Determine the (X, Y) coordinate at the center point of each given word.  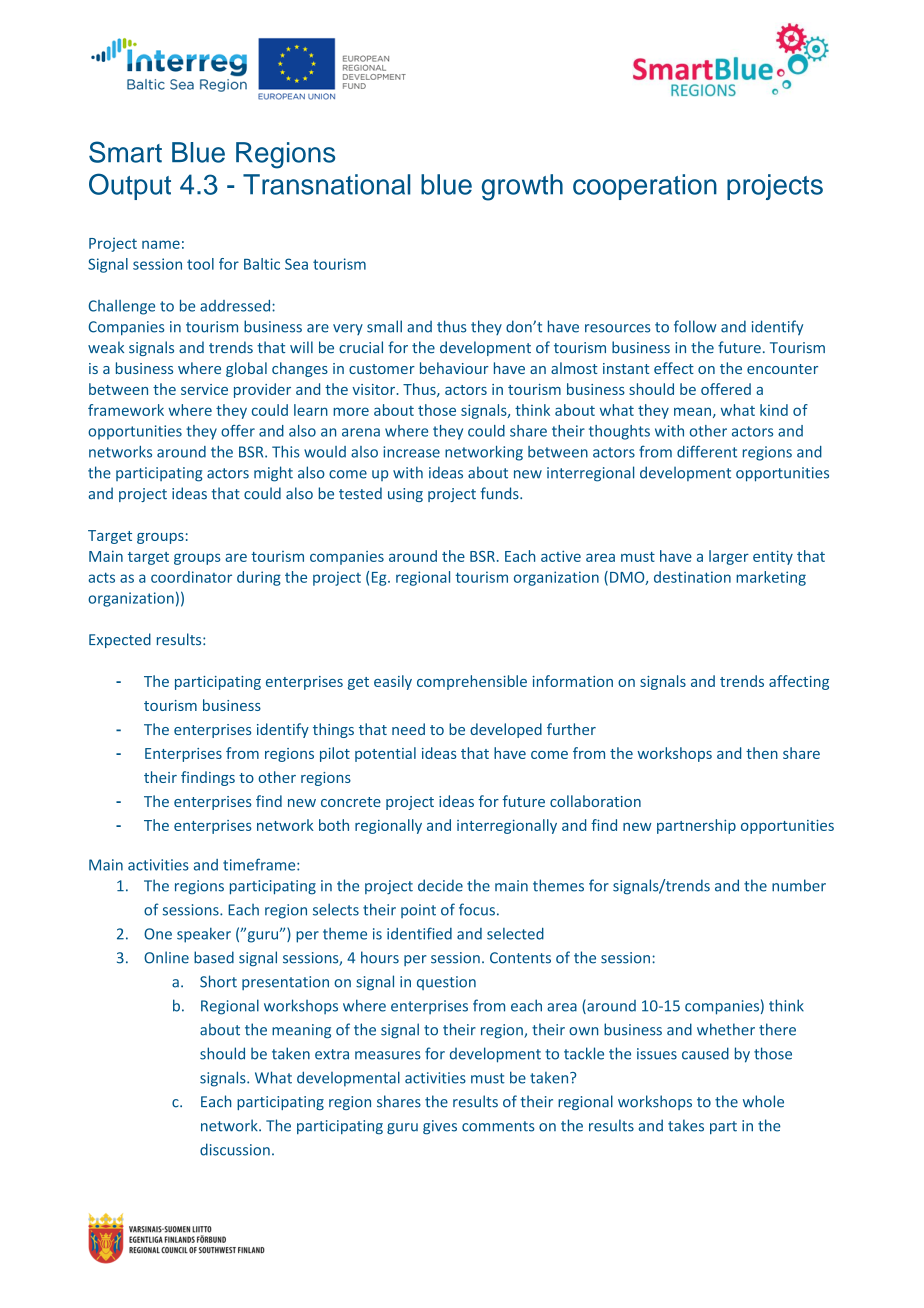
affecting (799, 682)
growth (522, 187)
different (707, 451)
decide (440, 885)
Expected (120, 640)
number (799, 885)
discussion (235, 1149)
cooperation (645, 187)
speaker (204, 935)
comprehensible (472, 682)
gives (440, 1127)
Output (130, 186)
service (204, 389)
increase (411, 452)
